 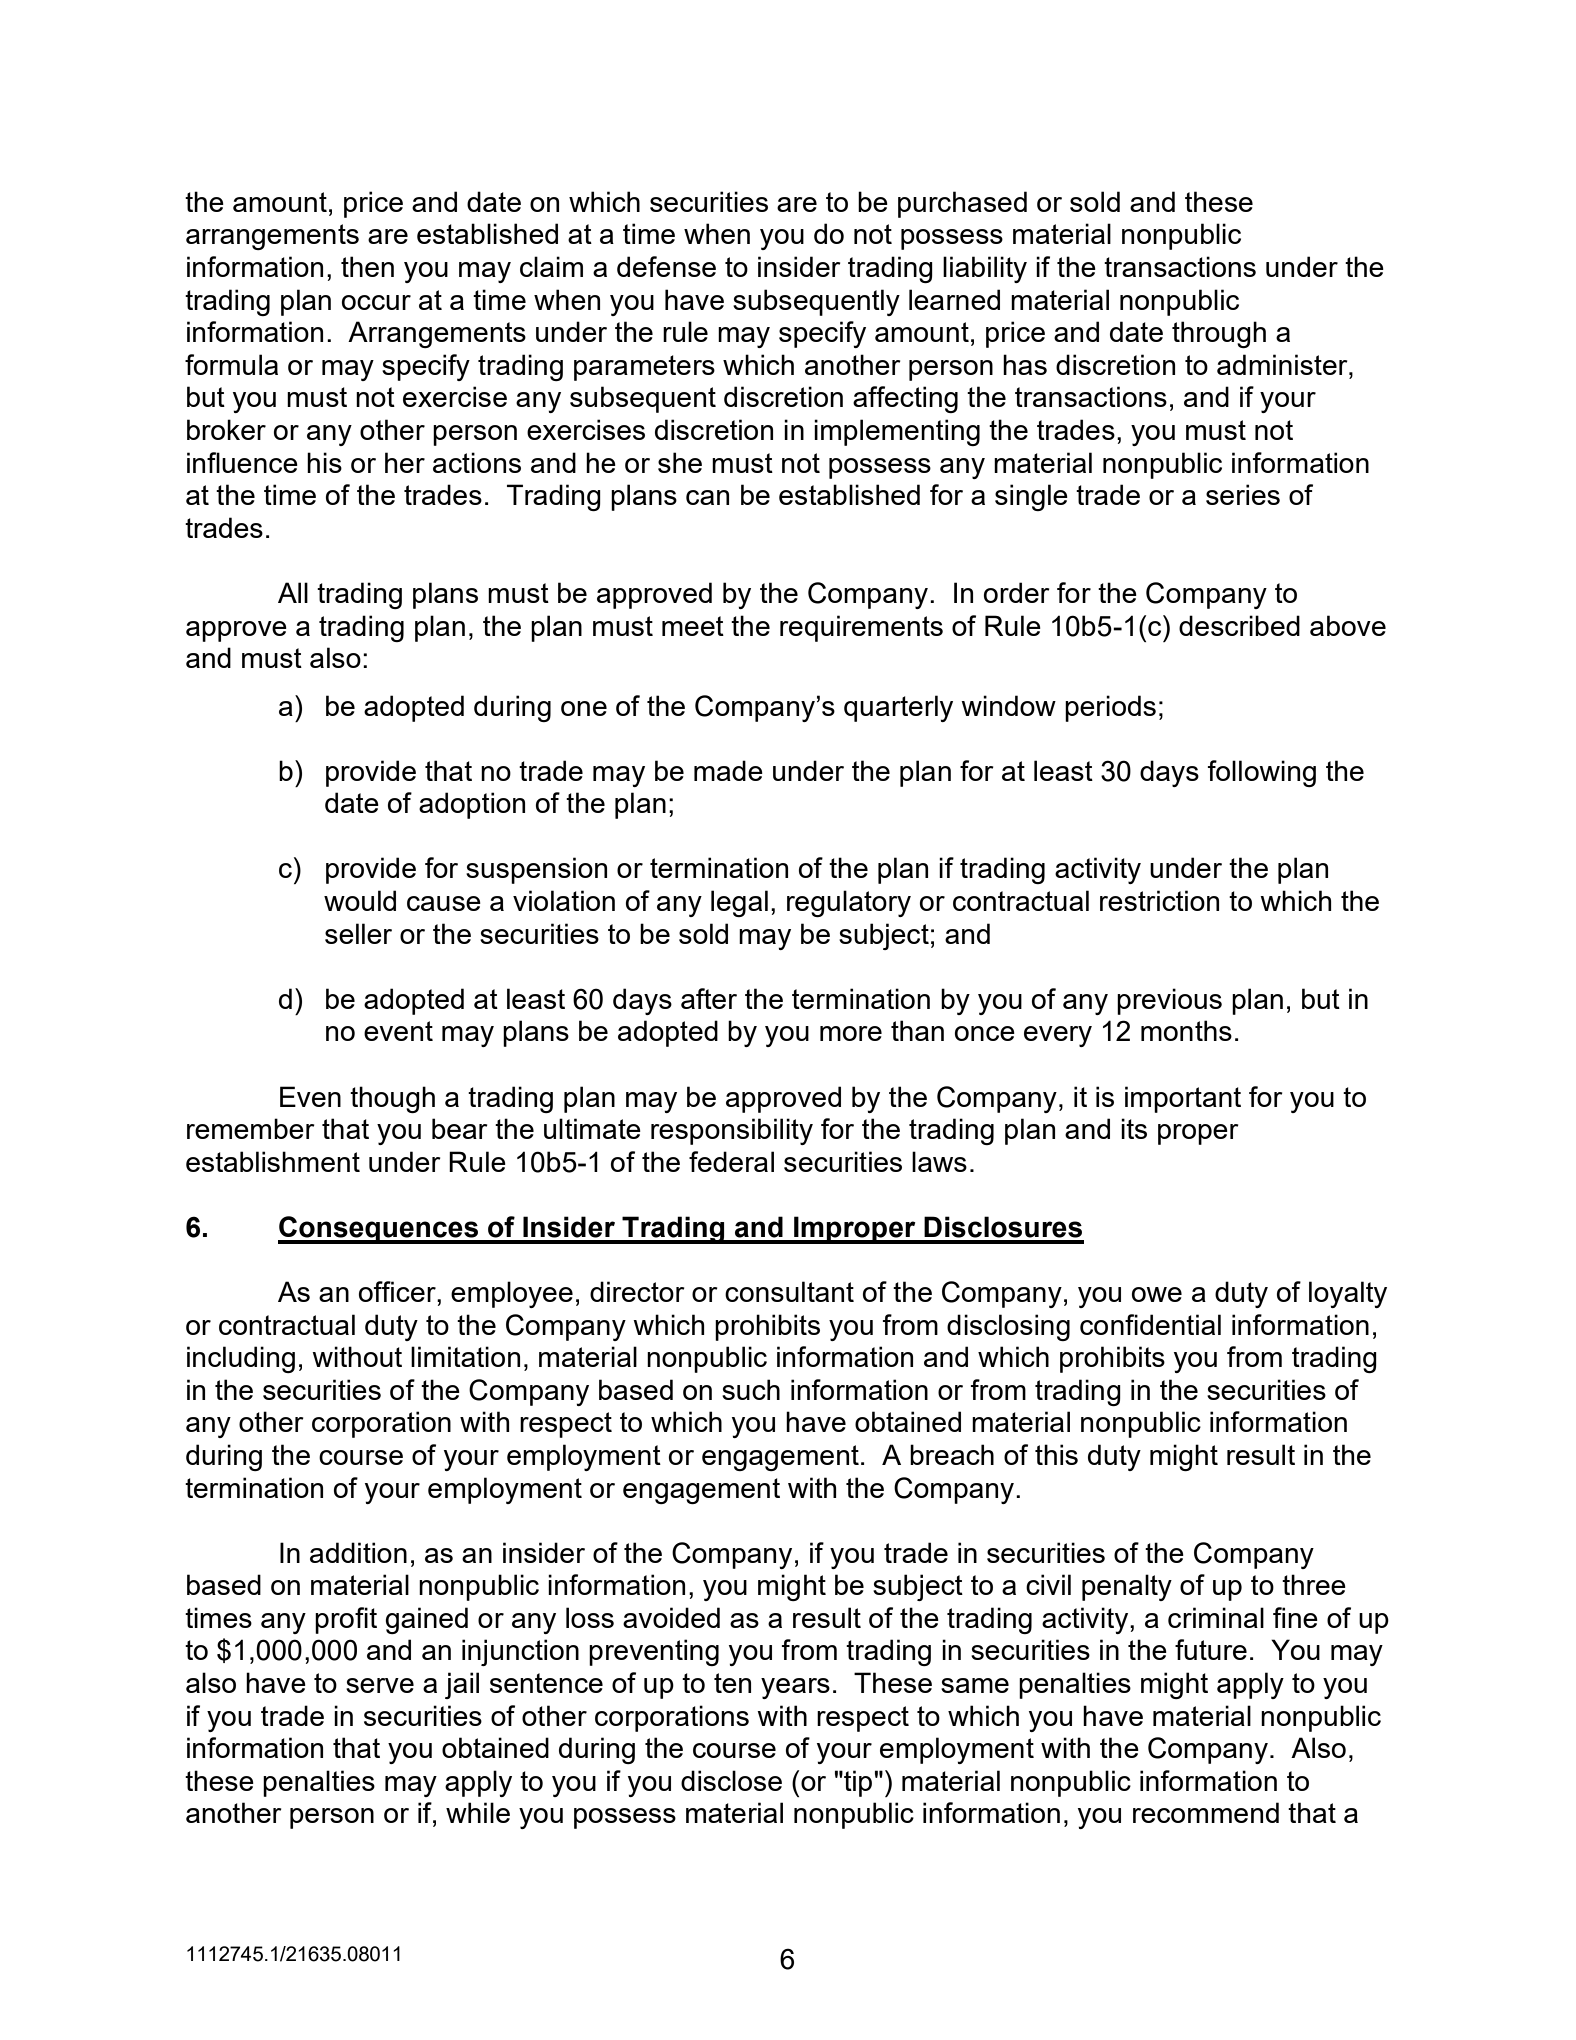 What do you see at coordinates (380, 1685) in the screenshot?
I see `serve` at bounding box center [380, 1685].
